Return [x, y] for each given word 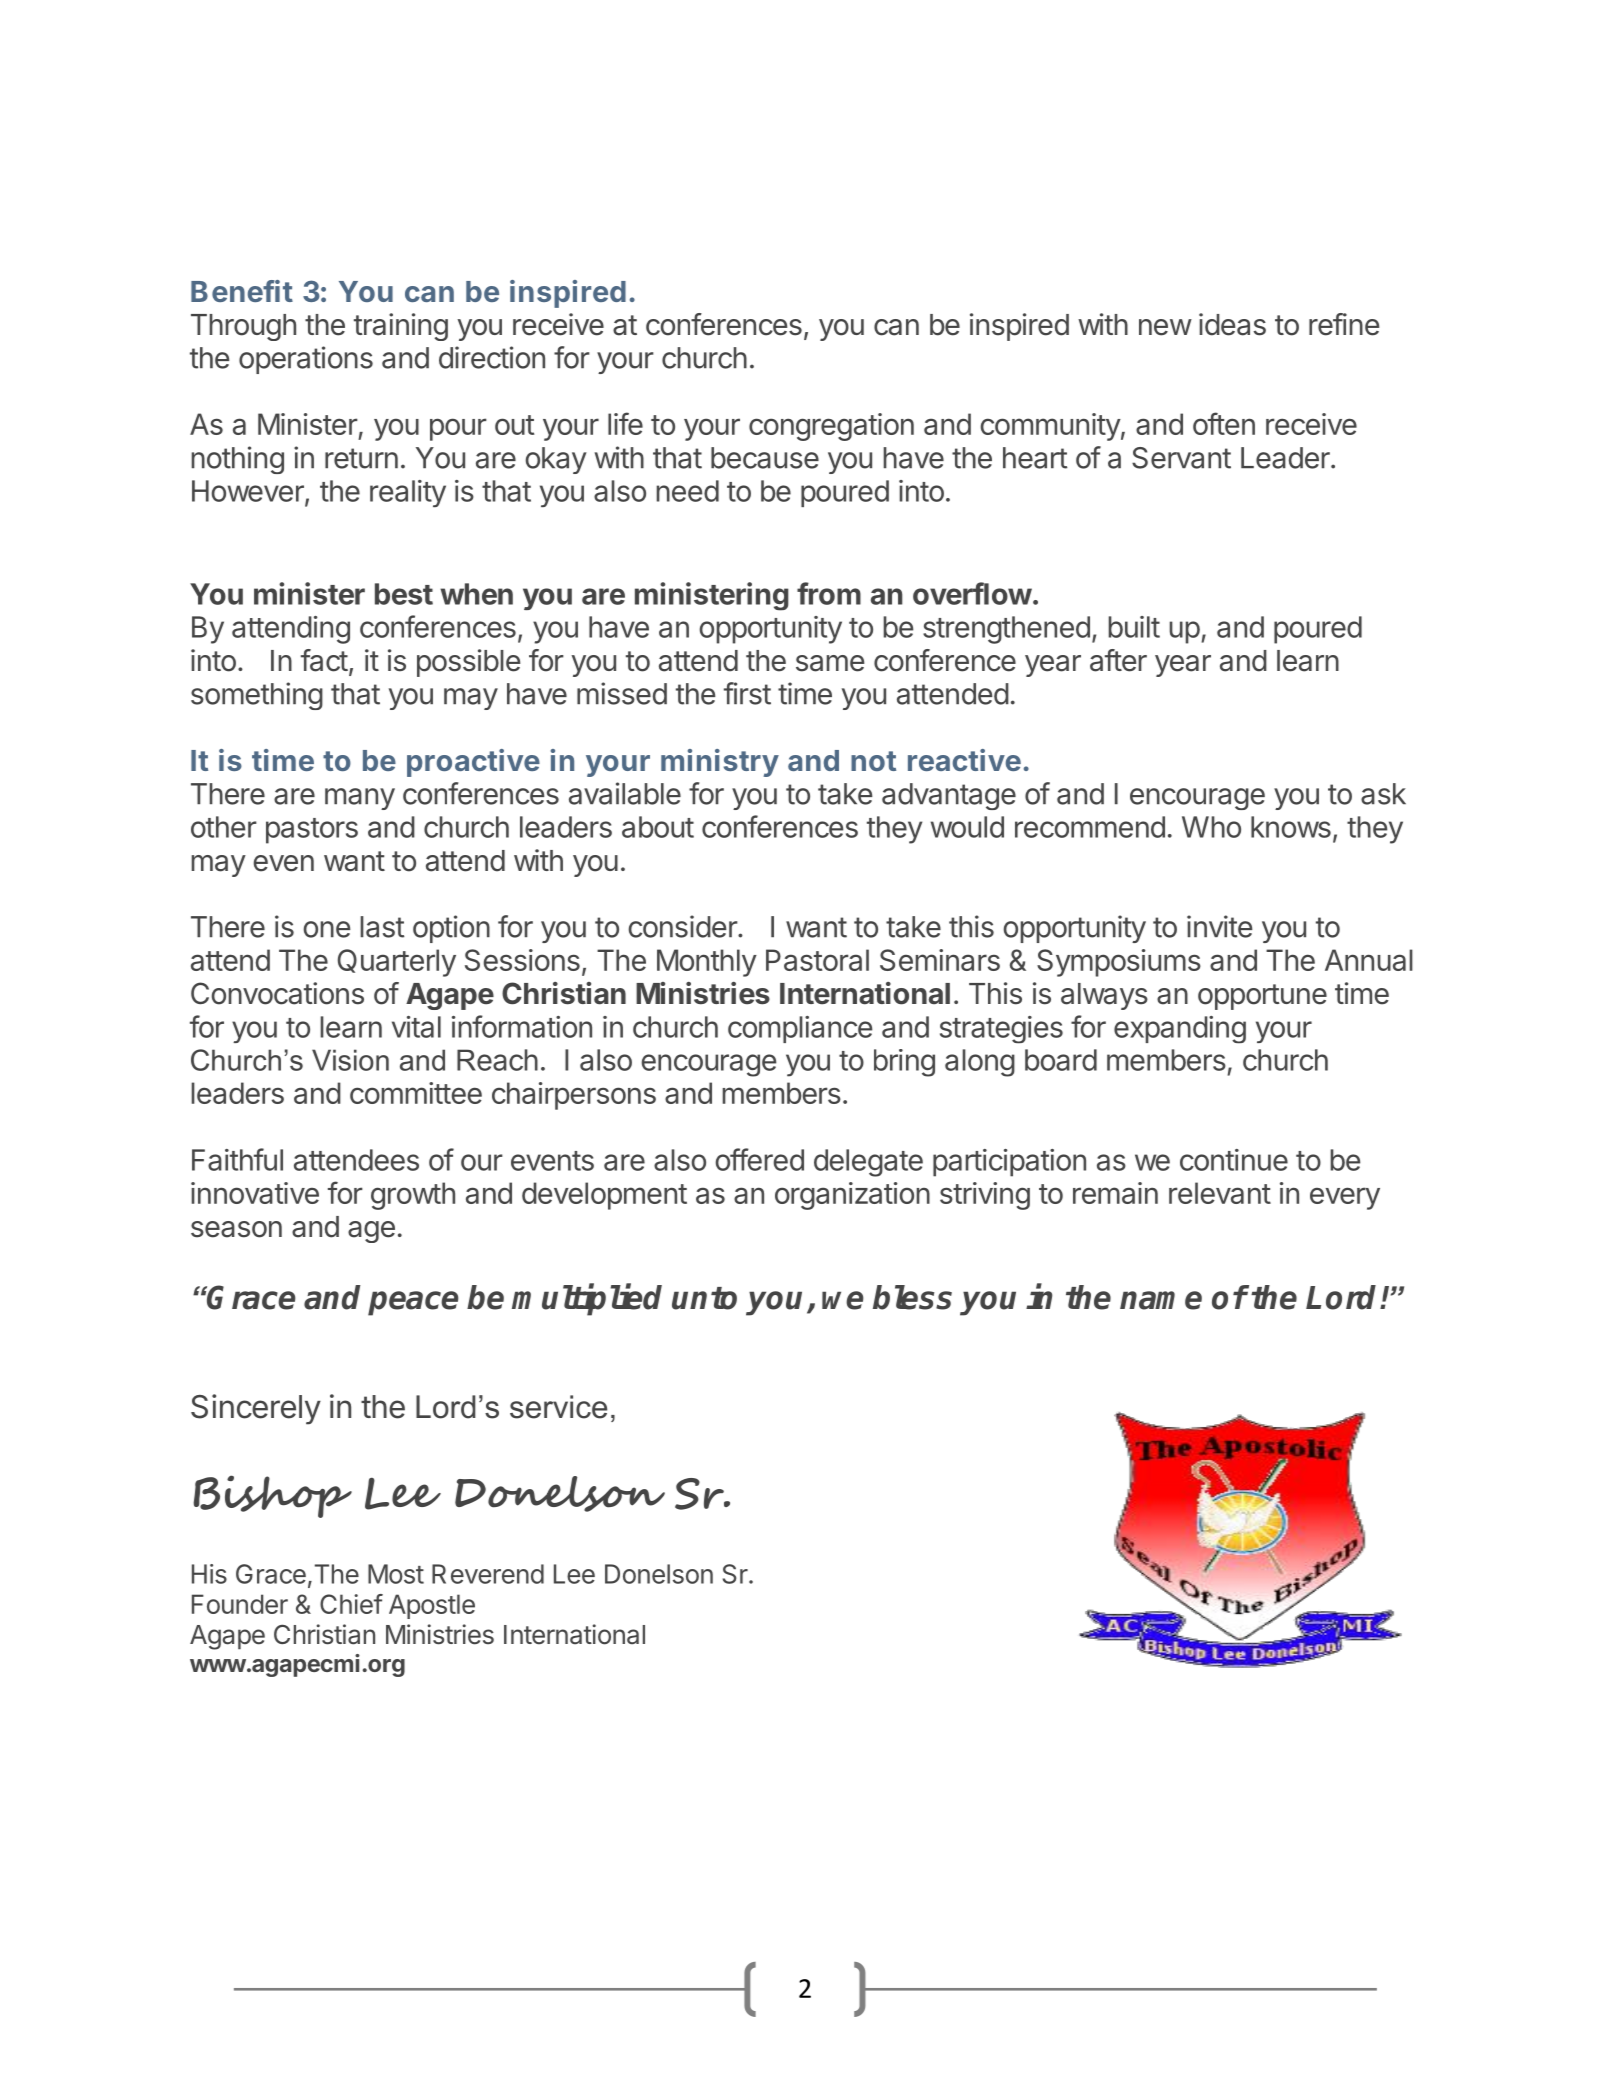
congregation [831, 427]
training [401, 327]
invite [1220, 926]
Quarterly [397, 963]
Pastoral [817, 960]
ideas [1232, 324]
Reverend [488, 1574]
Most [396, 1574]
